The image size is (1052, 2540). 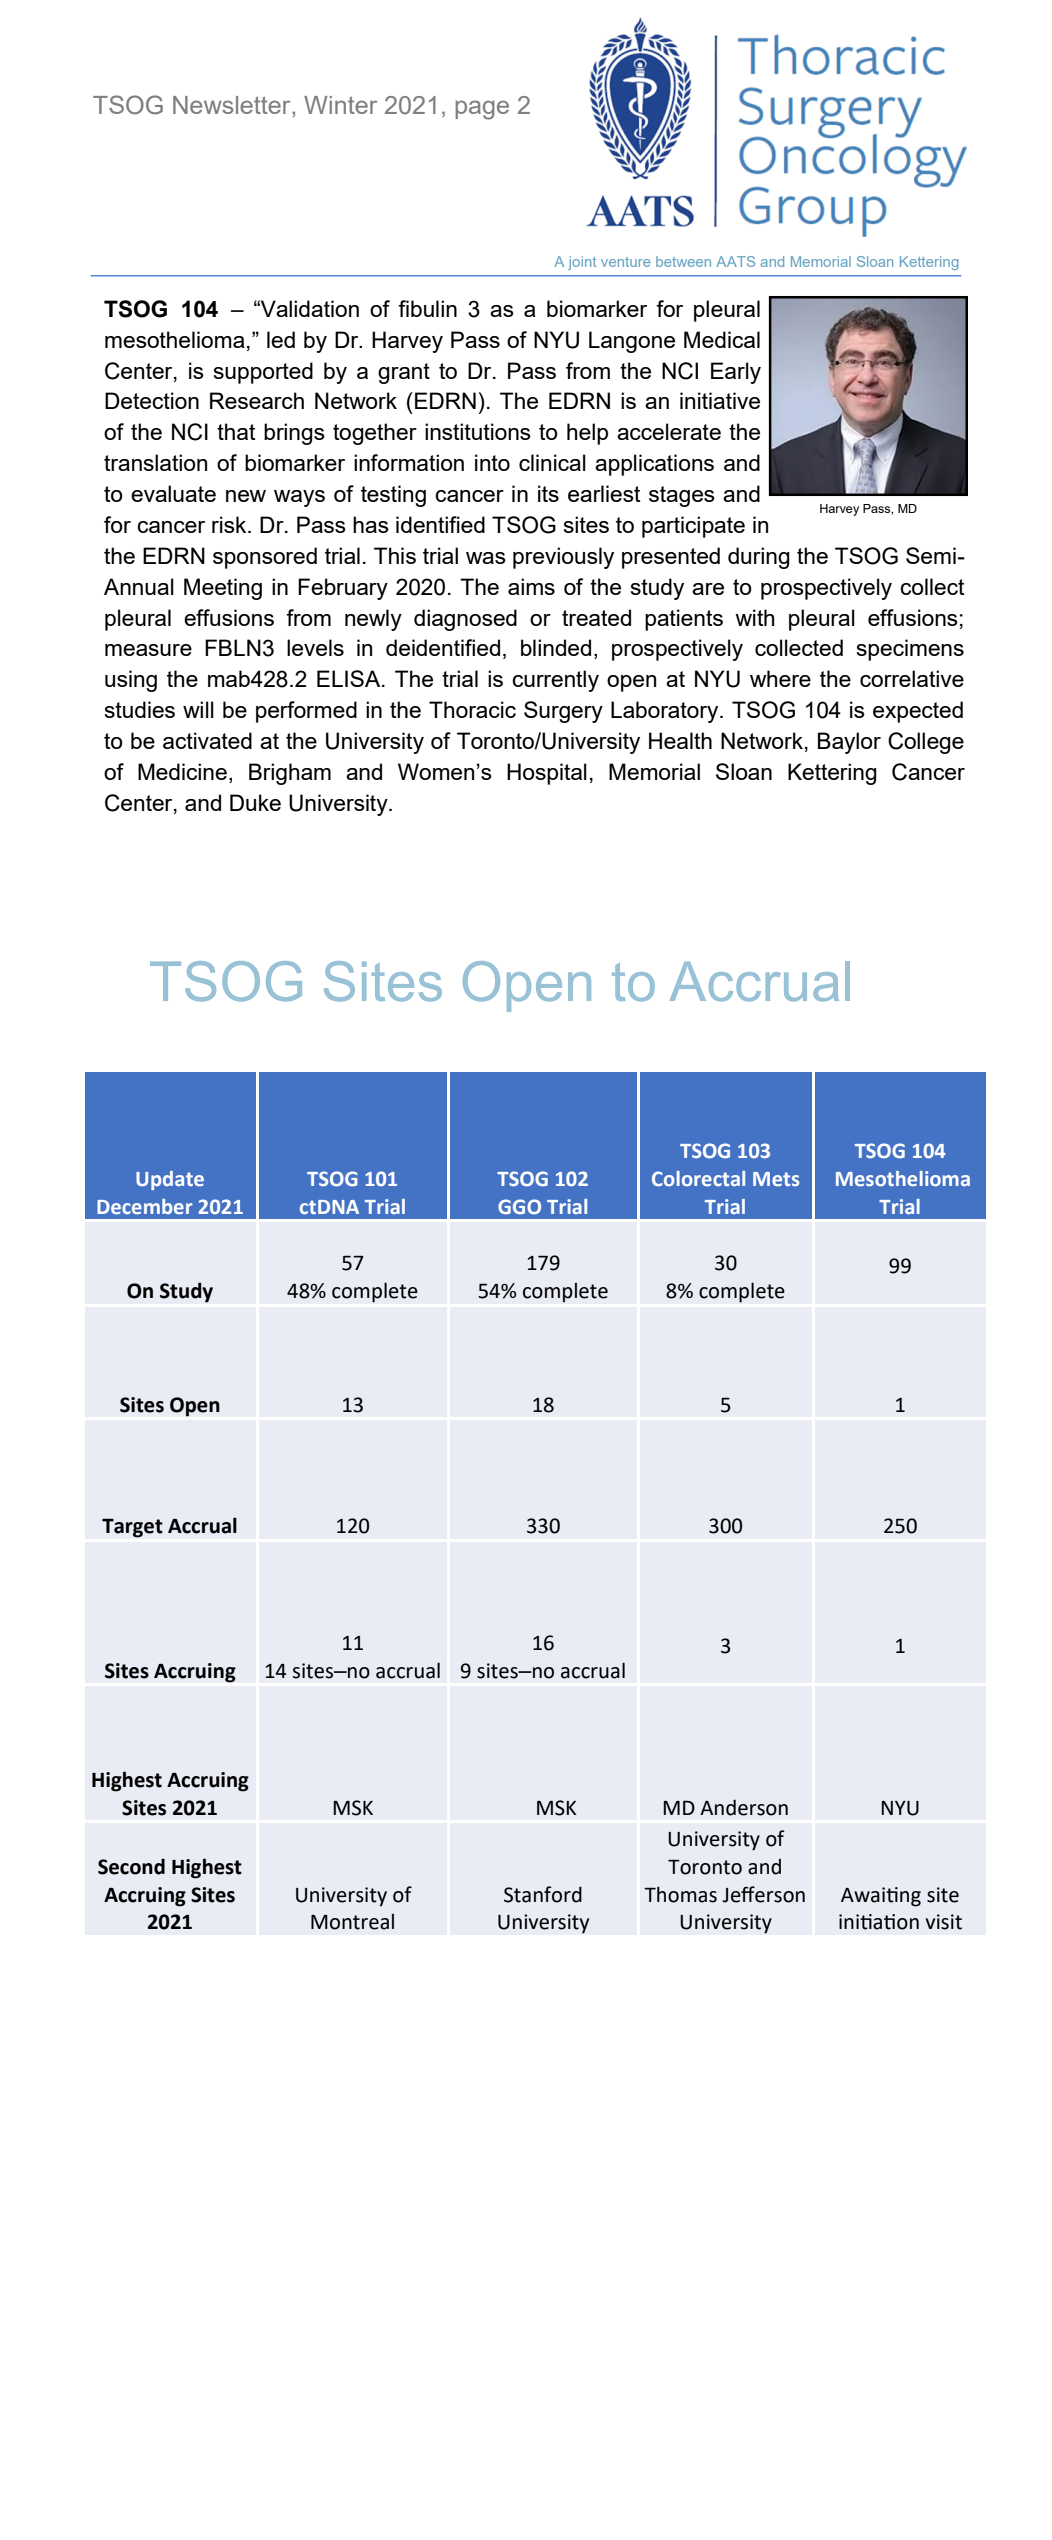 What do you see at coordinates (482, 110) in the document?
I see `page` at bounding box center [482, 110].
